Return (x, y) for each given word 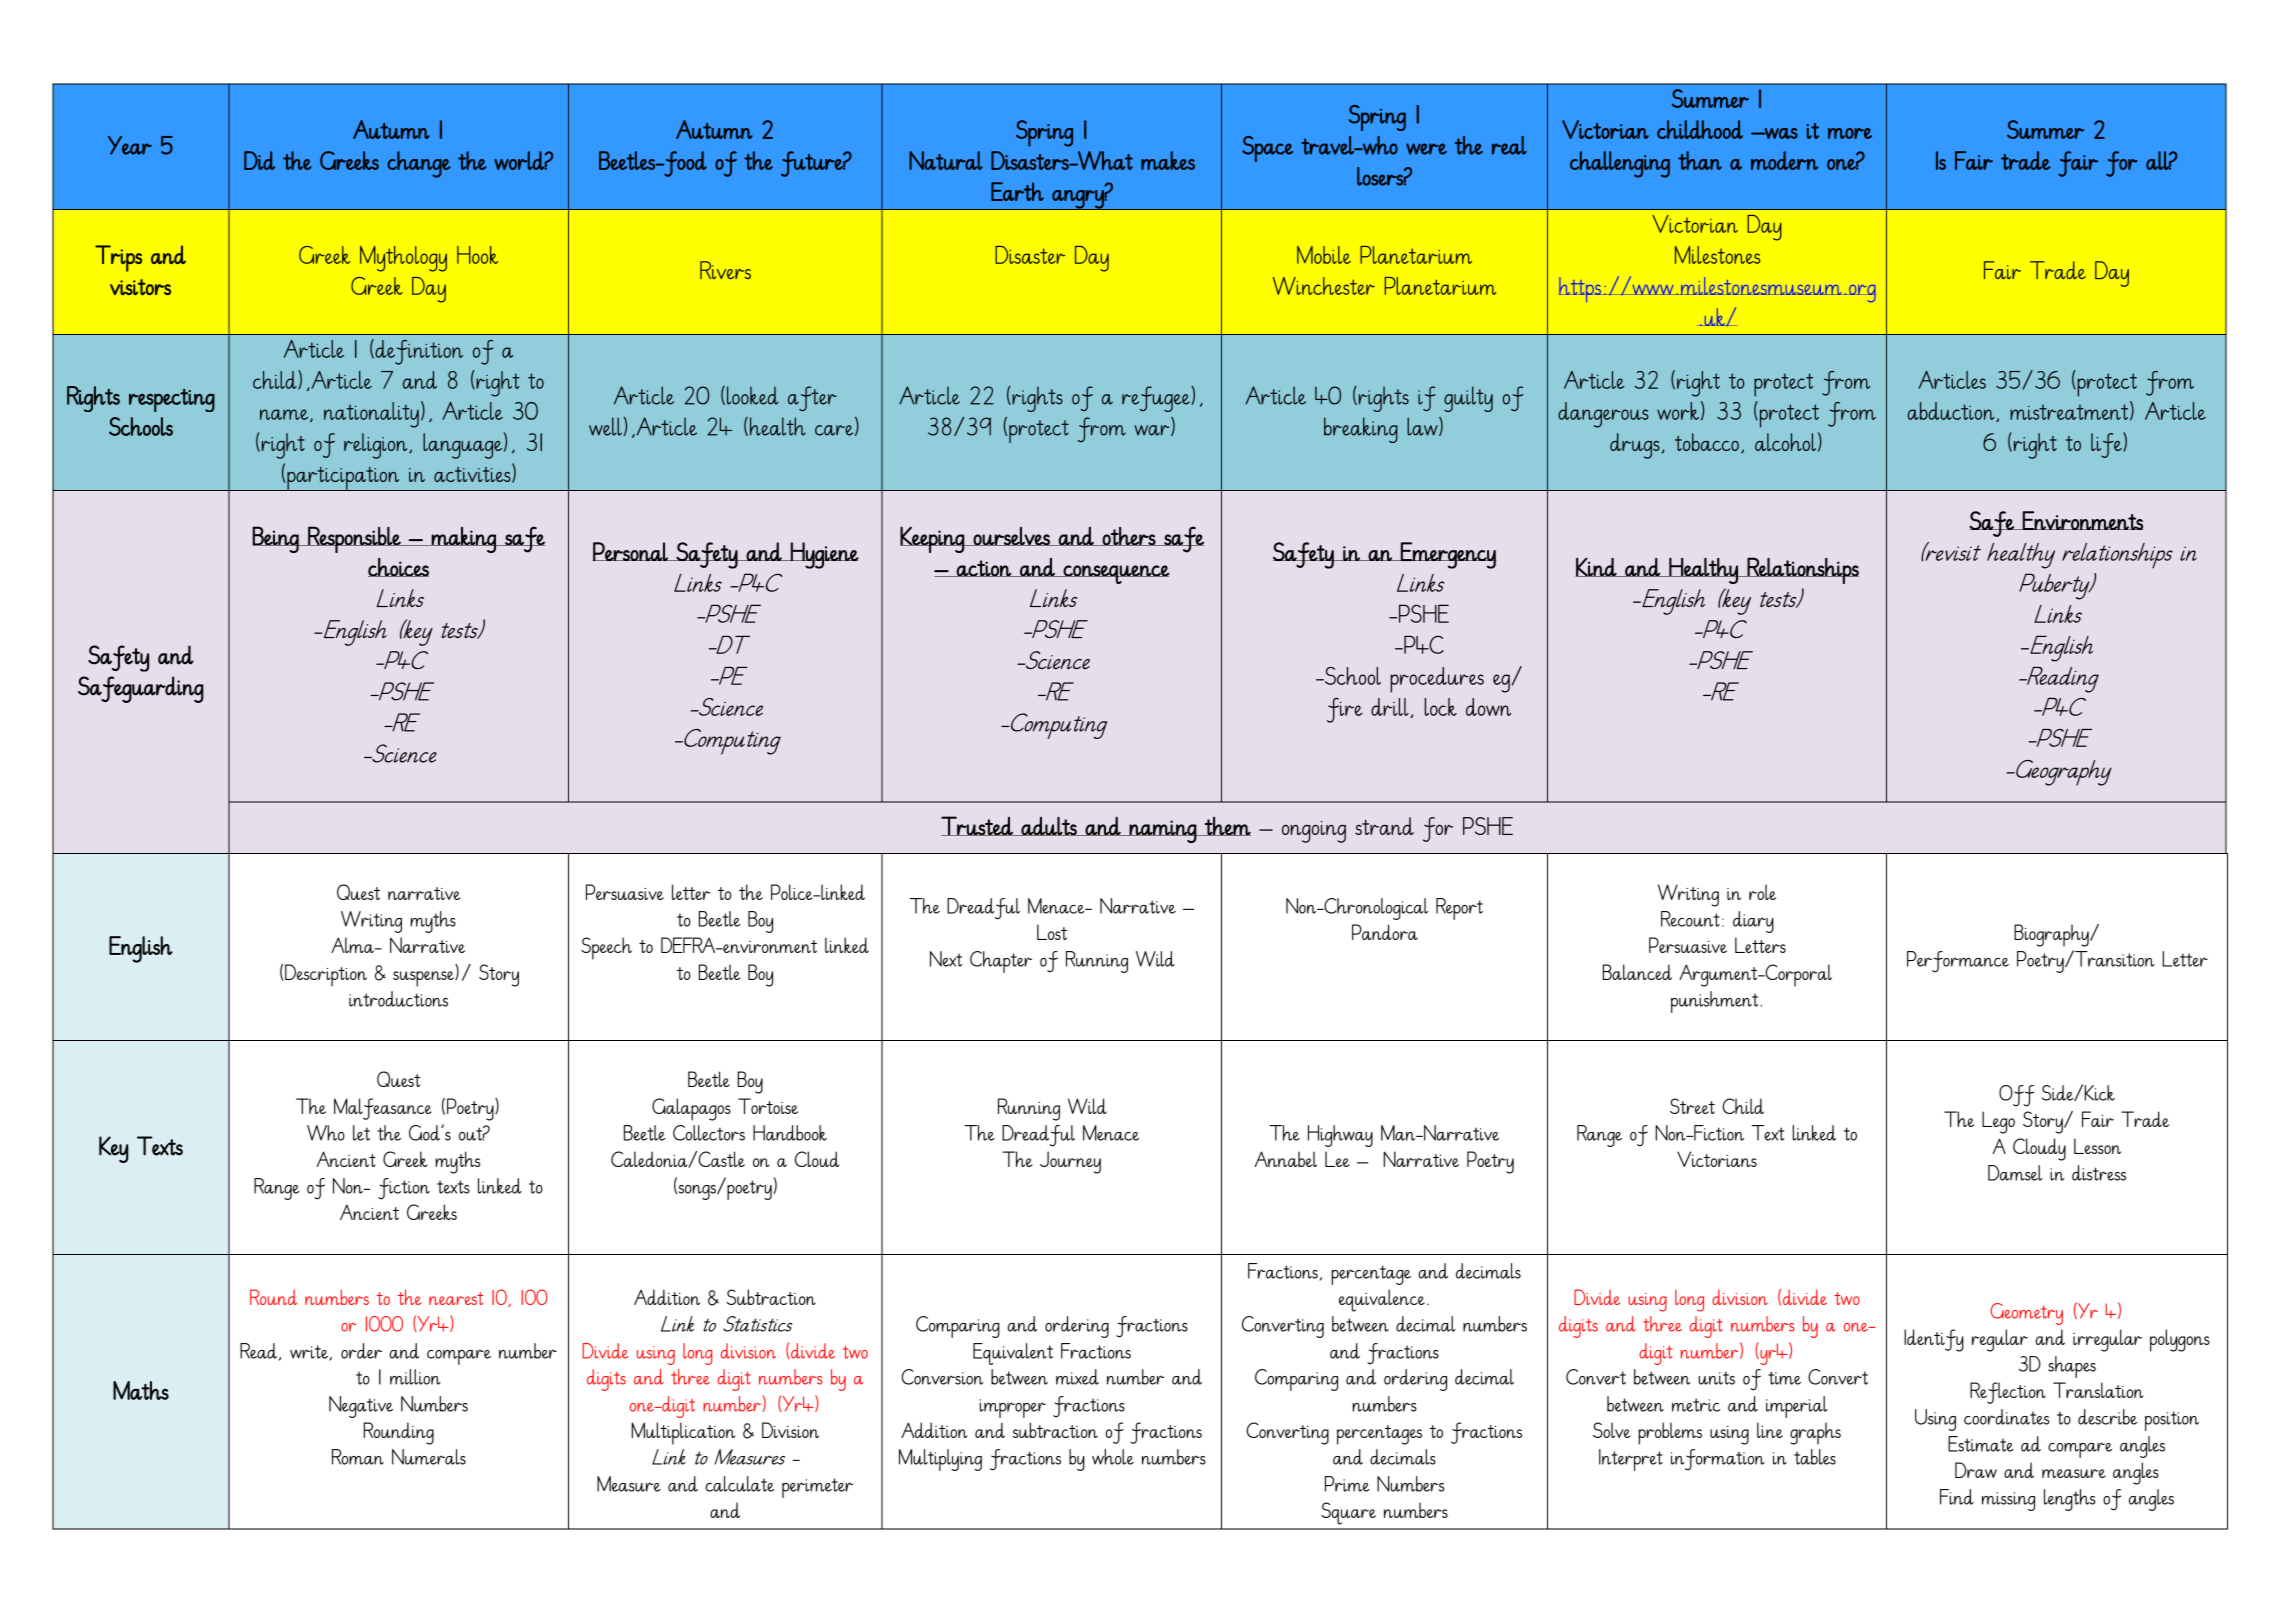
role (1762, 892)
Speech (606, 948)
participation (343, 479)
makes (1168, 160)
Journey (1070, 1162)
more (1850, 133)
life (2107, 445)
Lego (1998, 1122)
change (419, 164)
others (1129, 536)
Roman (358, 1457)
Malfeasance (383, 1109)
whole (1113, 1457)
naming (1163, 831)
